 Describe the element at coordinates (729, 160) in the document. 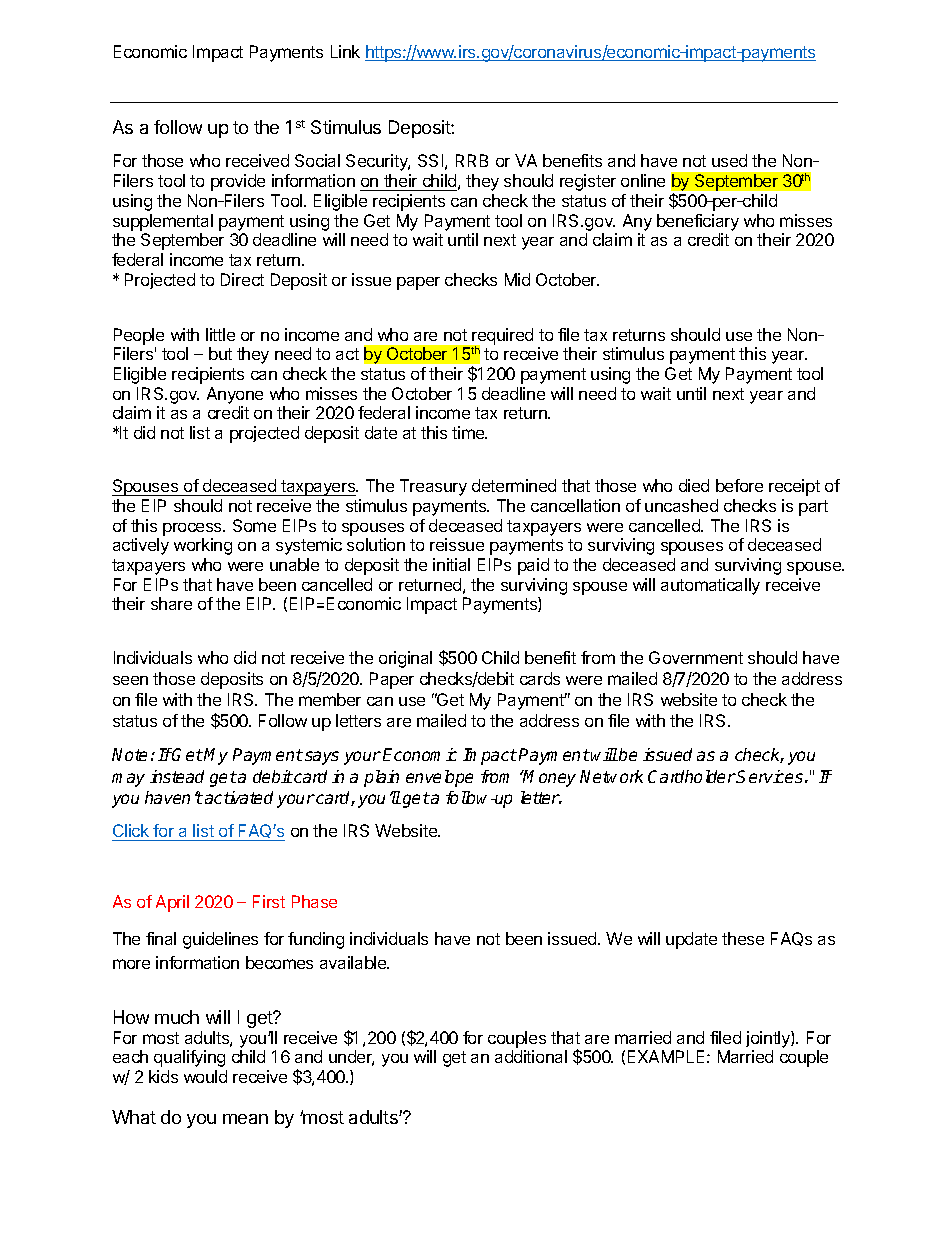

I see `used` at that location.
